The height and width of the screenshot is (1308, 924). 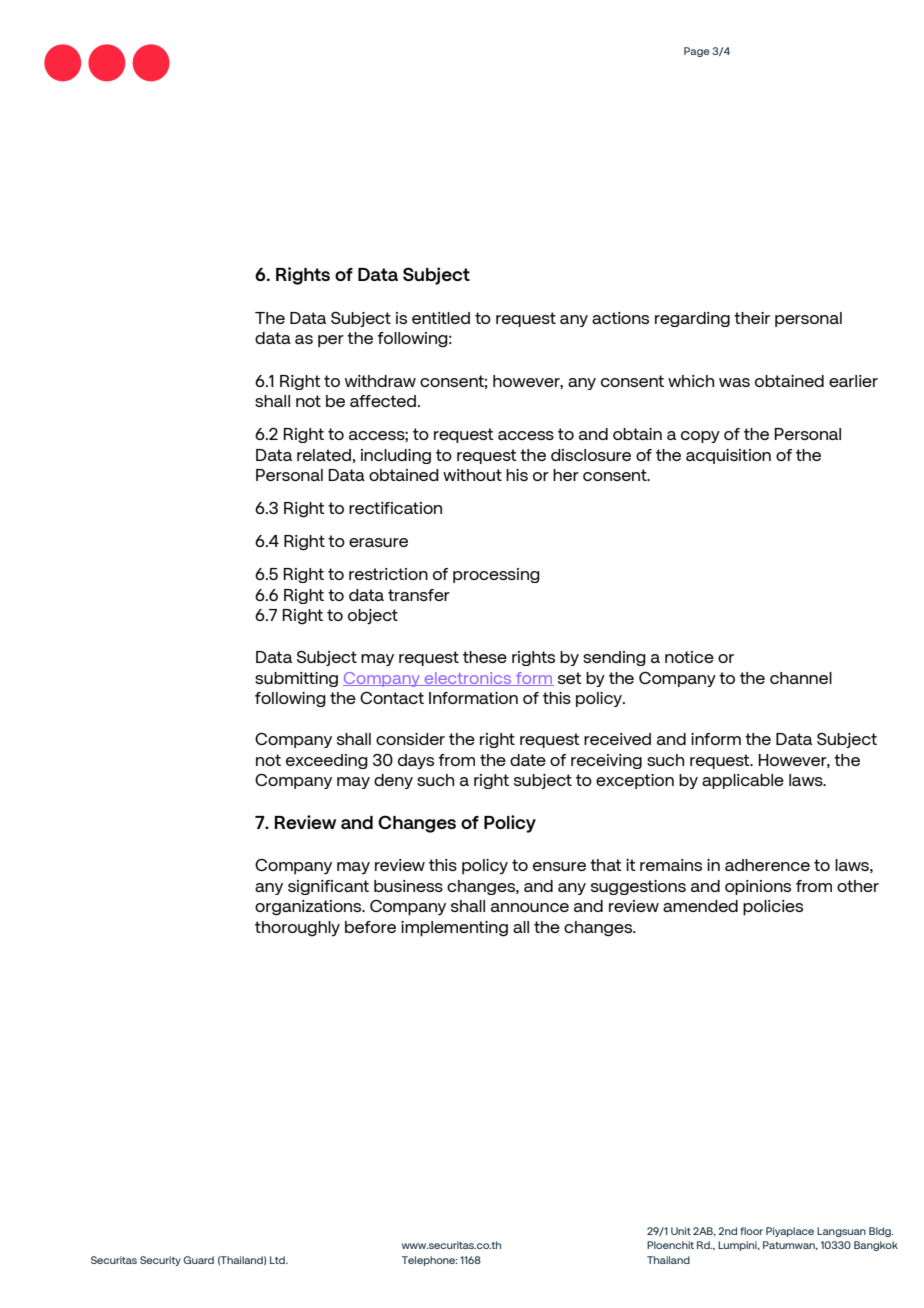 I want to click on acquisition, so click(x=728, y=456).
